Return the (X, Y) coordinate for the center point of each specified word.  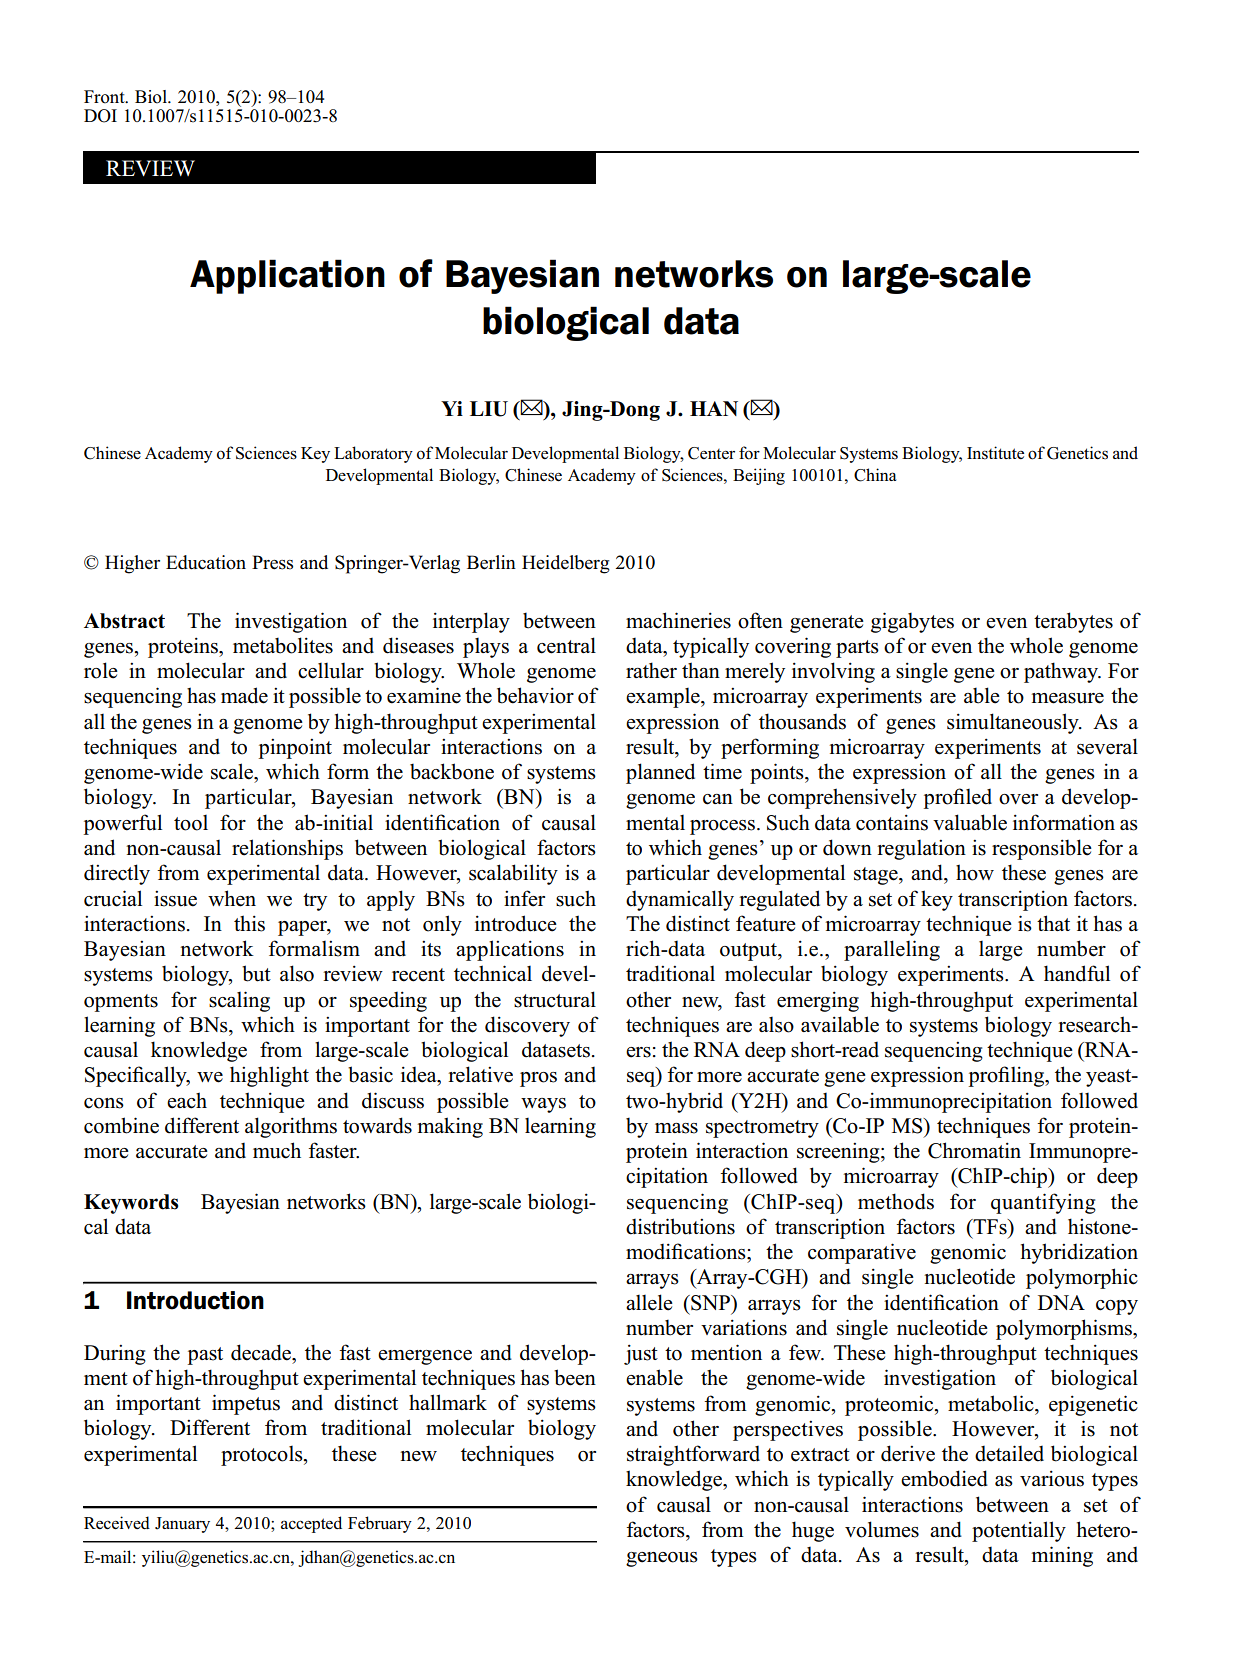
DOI (100, 116)
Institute (995, 453)
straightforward (693, 1455)
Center (711, 453)
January (182, 1525)
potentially (1019, 1531)
